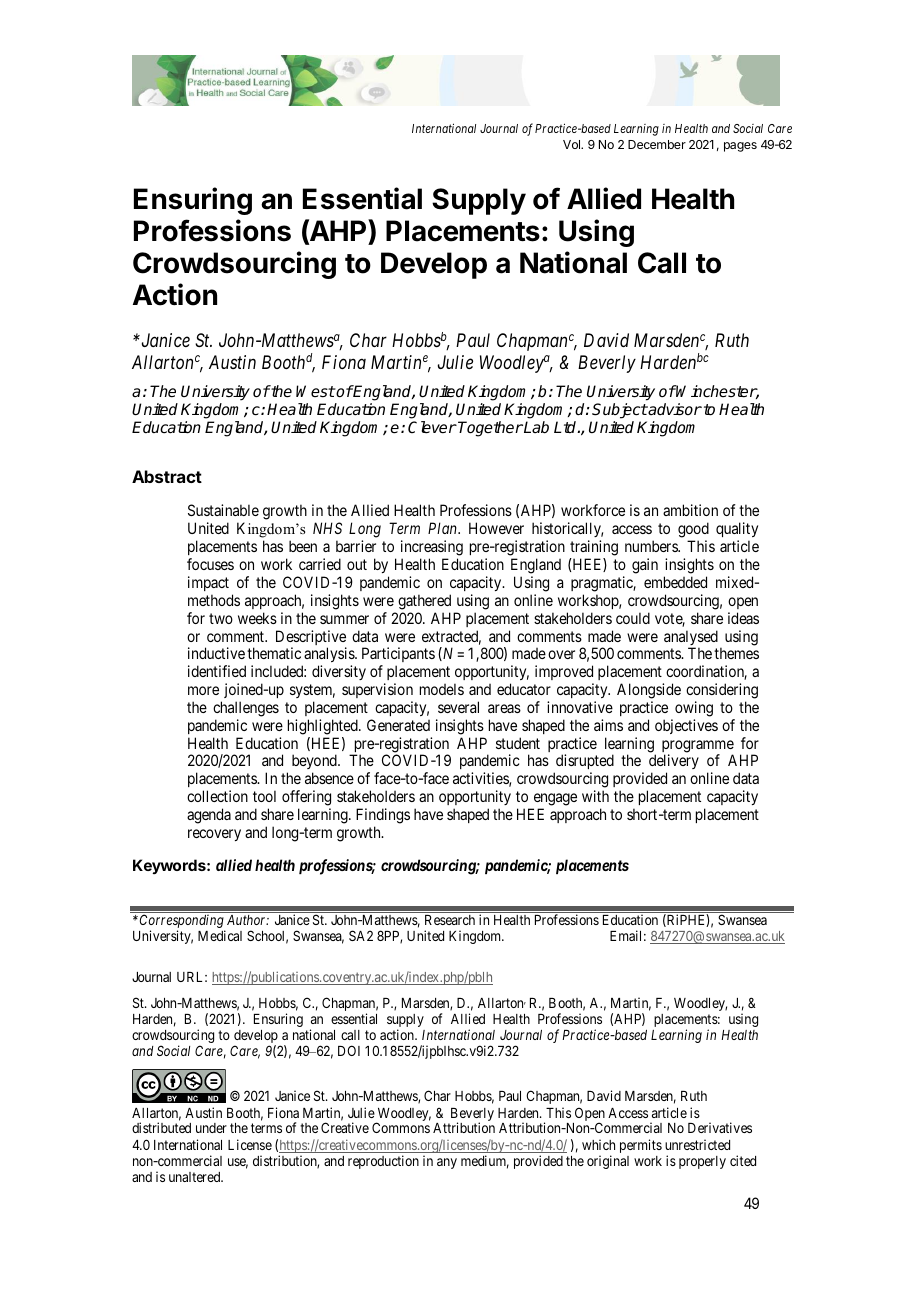 The width and height of the screenshot is (924, 1308). What do you see at coordinates (447, 1163) in the screenshot?
I see `any` at bounding box center [447, 1163].
